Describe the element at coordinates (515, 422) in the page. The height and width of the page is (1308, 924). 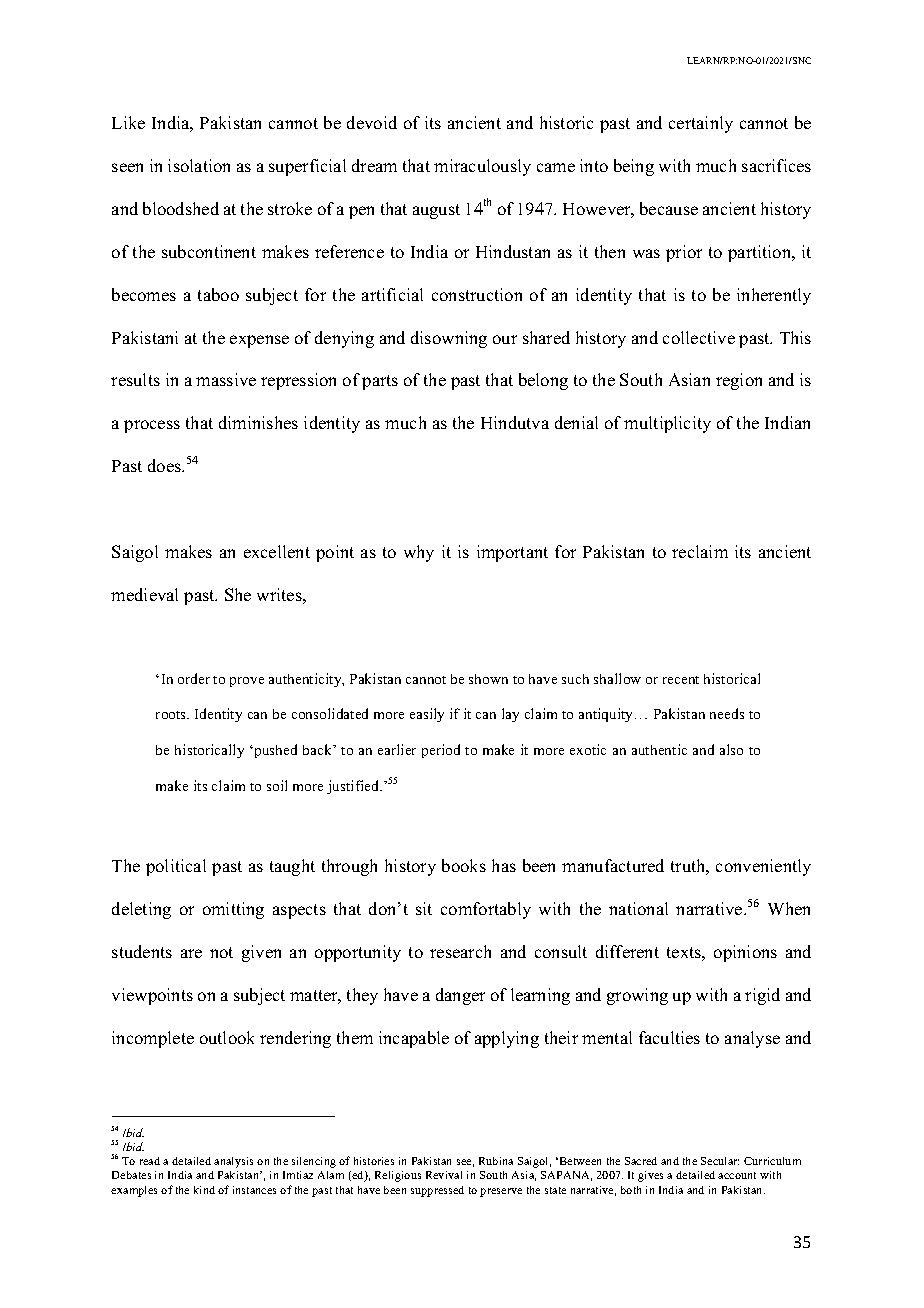
I see `Hindutva` at that location.
